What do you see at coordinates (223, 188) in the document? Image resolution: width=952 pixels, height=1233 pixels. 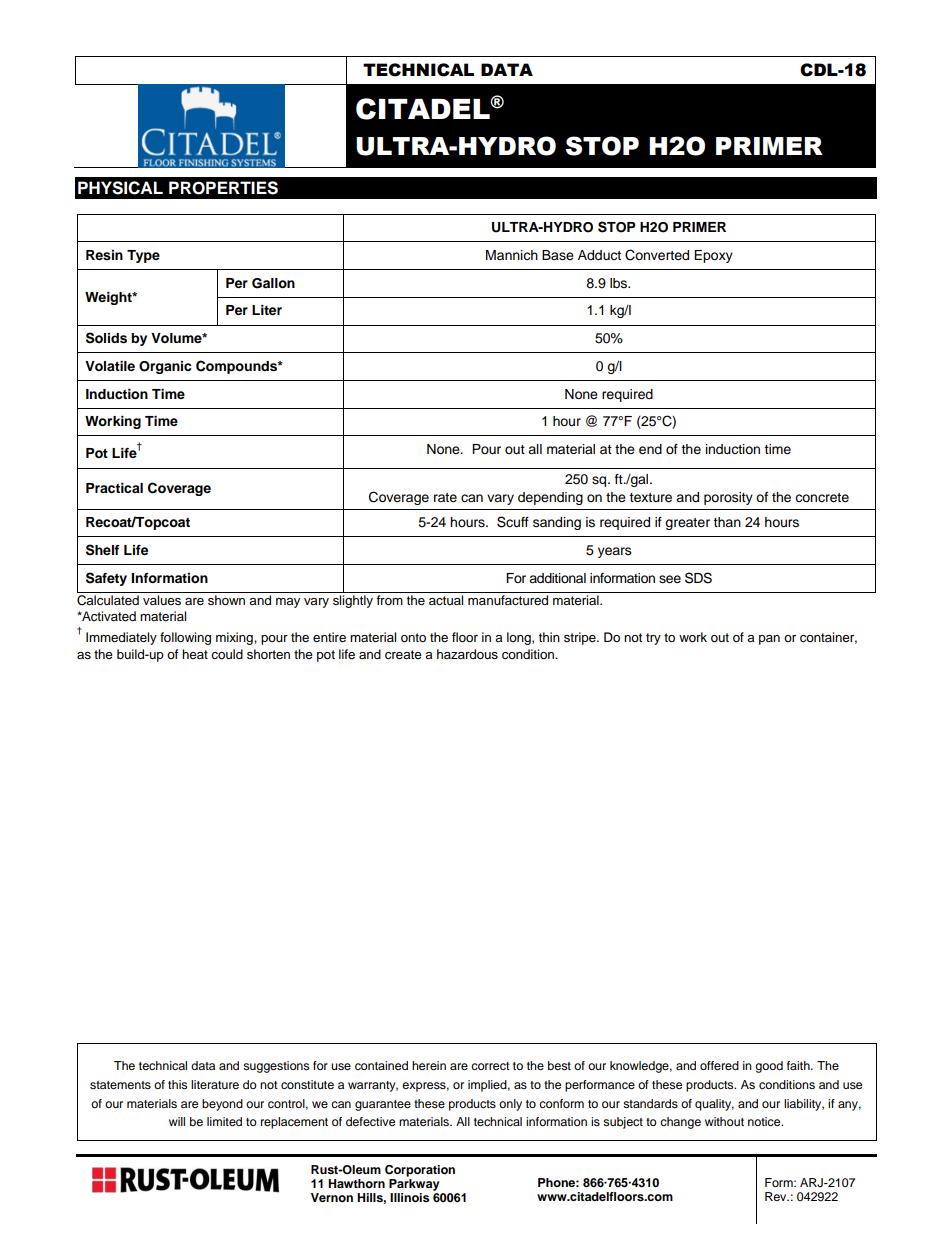 I see `PROPERTIES` at bounding box center [223, 188].
